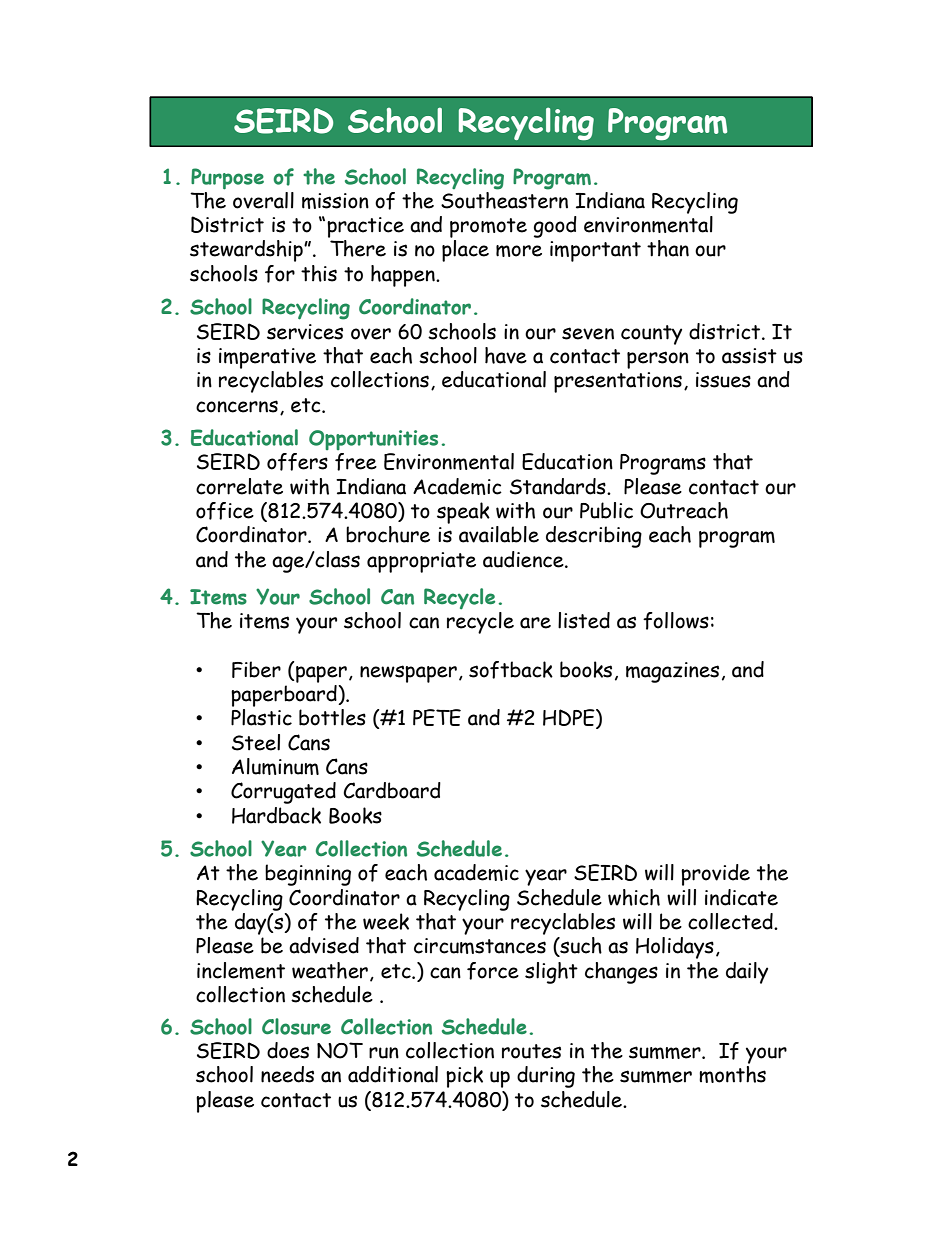 The width and height of the screenshot is (952, 1233). What do you see at coordinates (606, 510) in the screenshot?
I see `Public` at bounding box center [606, 510].
